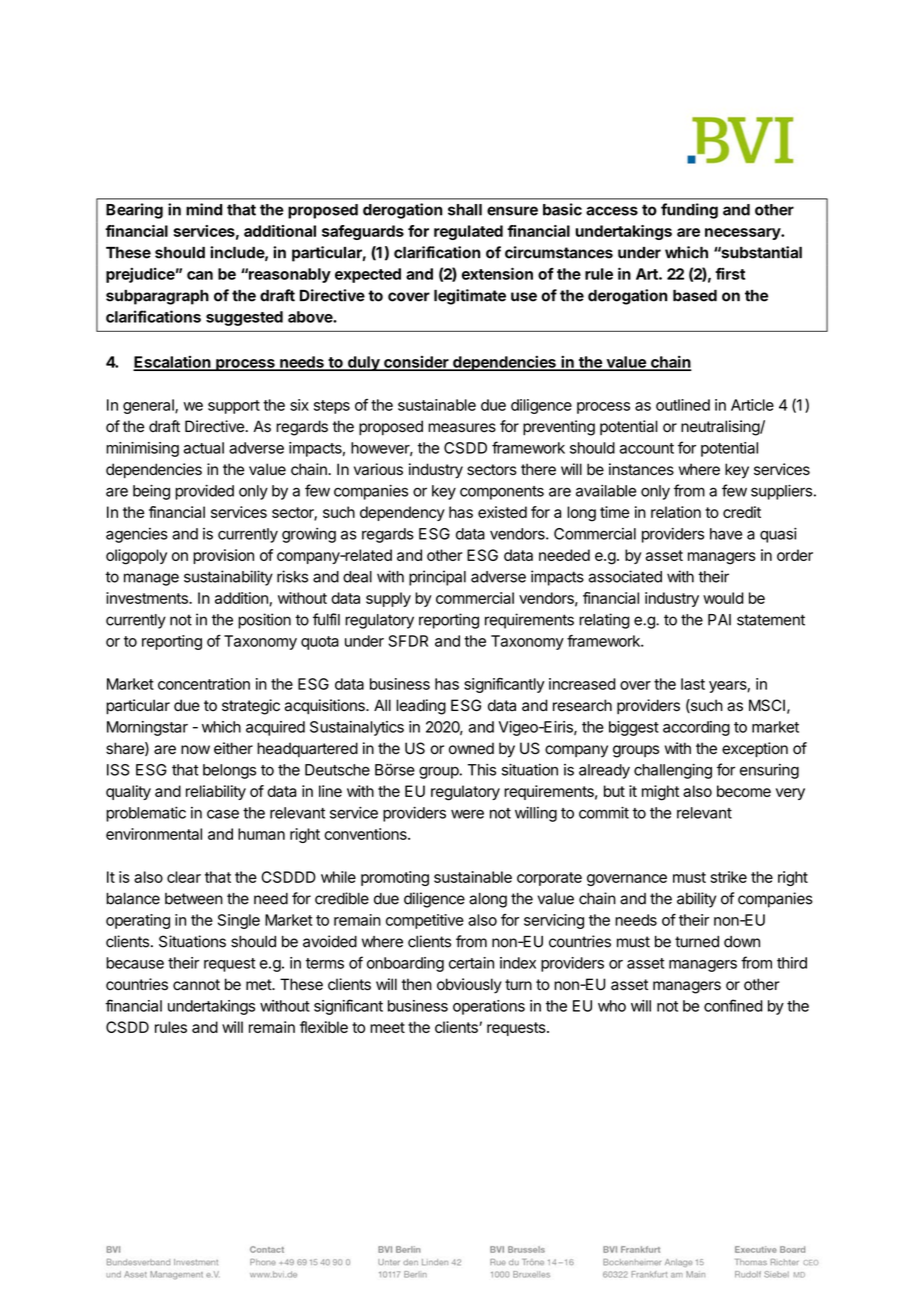  What do you see at coordinates (743, 234) in the image?
I see `necessary` at bounding box center [743, 234].
